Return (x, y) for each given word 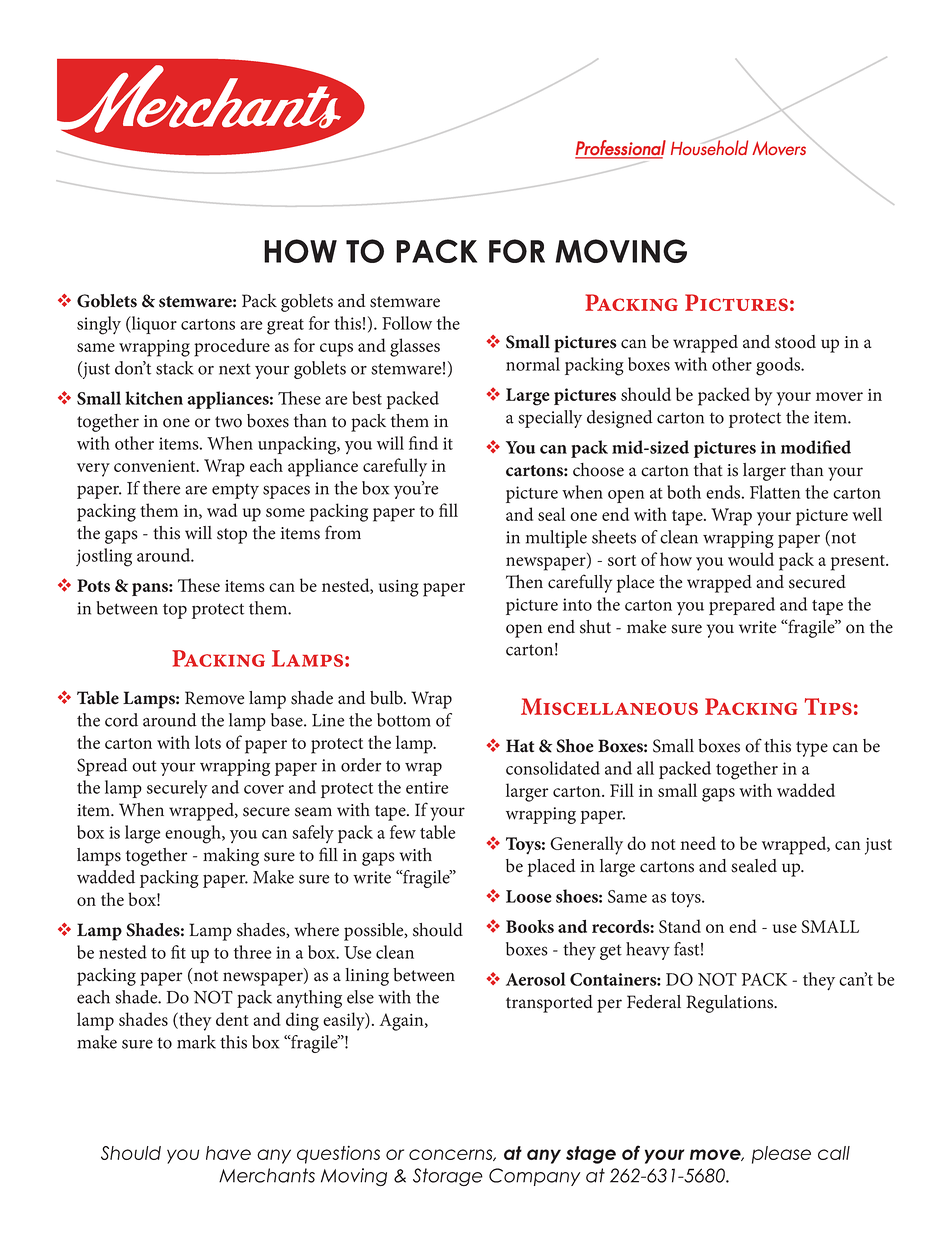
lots (208, 742)
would (751, 559)
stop (232, 536)
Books (530, 926)
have (228, 1153)
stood (795, 342)
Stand (680, 926)
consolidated (553, 768)
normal (533, 364)
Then (524, 582)
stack (175, 368)
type (812, 749)
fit (178, 952)
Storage (448, 1177)
